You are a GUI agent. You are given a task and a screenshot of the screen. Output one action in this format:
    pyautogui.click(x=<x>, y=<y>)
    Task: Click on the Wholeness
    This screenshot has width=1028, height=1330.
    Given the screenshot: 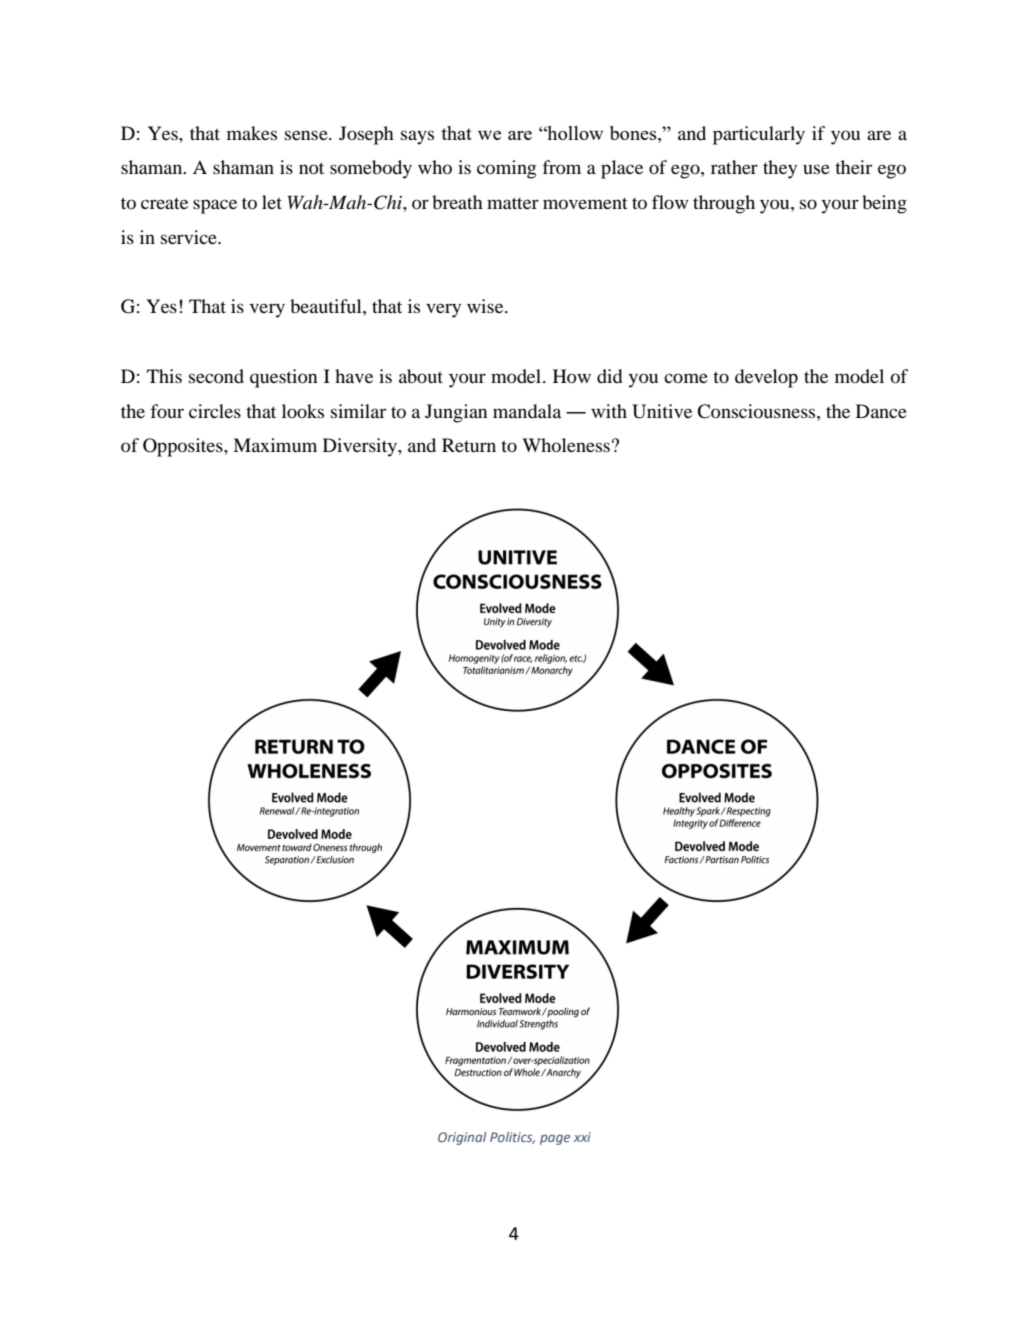 What is the action you would take?
    pyautogui.click(x=566, y=445)
